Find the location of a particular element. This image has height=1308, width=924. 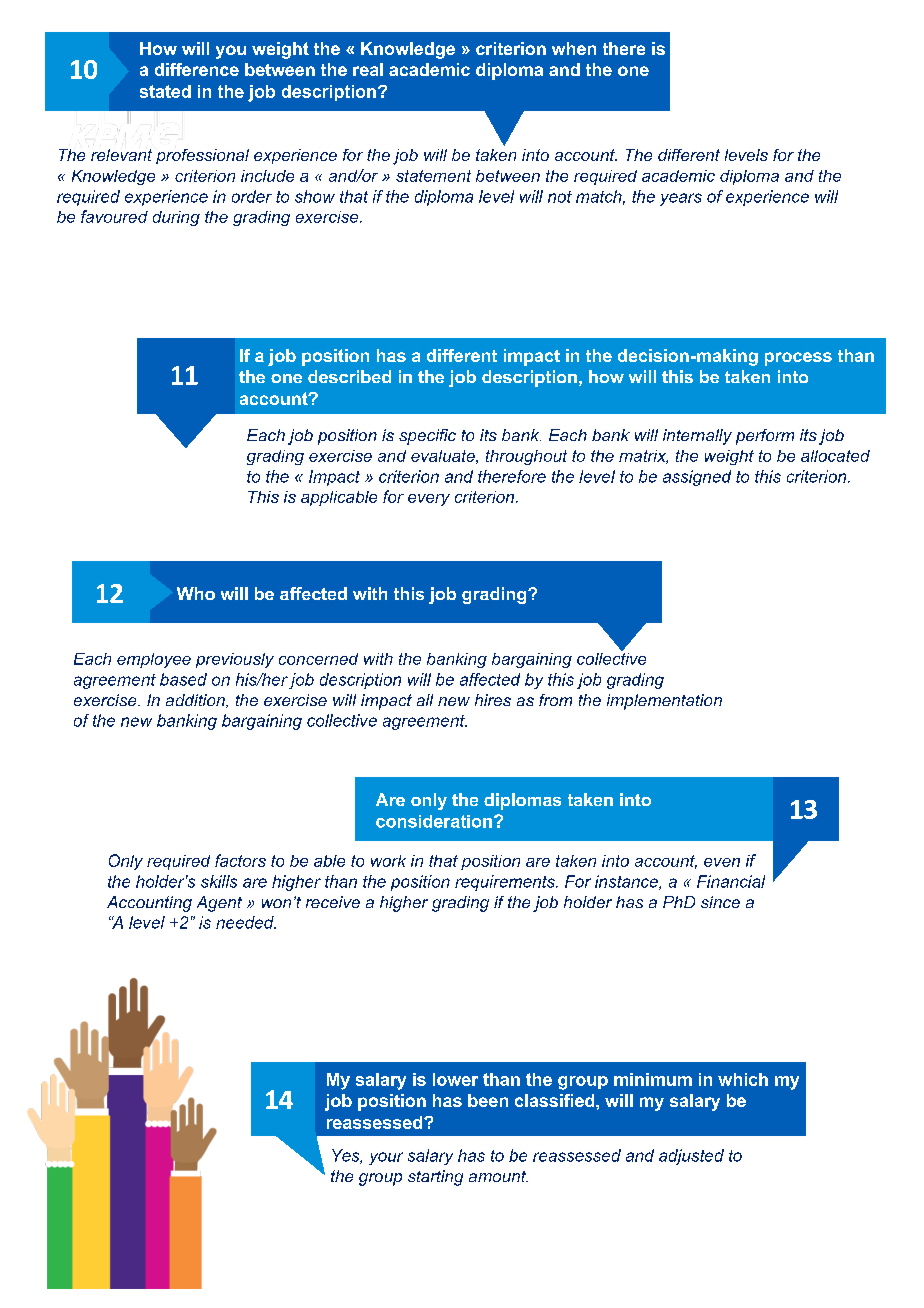

Who is located at coordinates (196, 593).
